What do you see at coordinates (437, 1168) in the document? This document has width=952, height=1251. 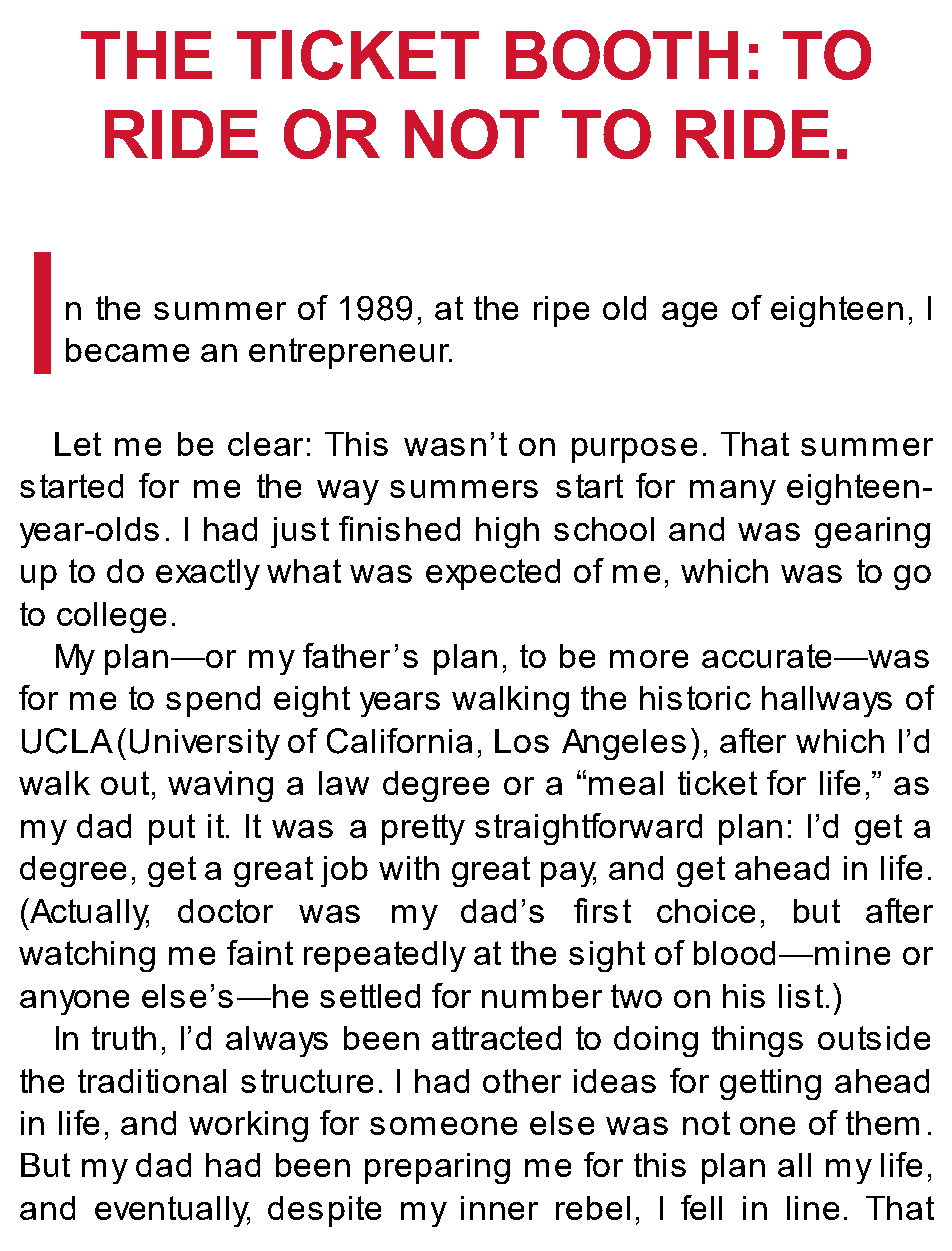 I see `preparing` at bounding box center [437, 1168].
